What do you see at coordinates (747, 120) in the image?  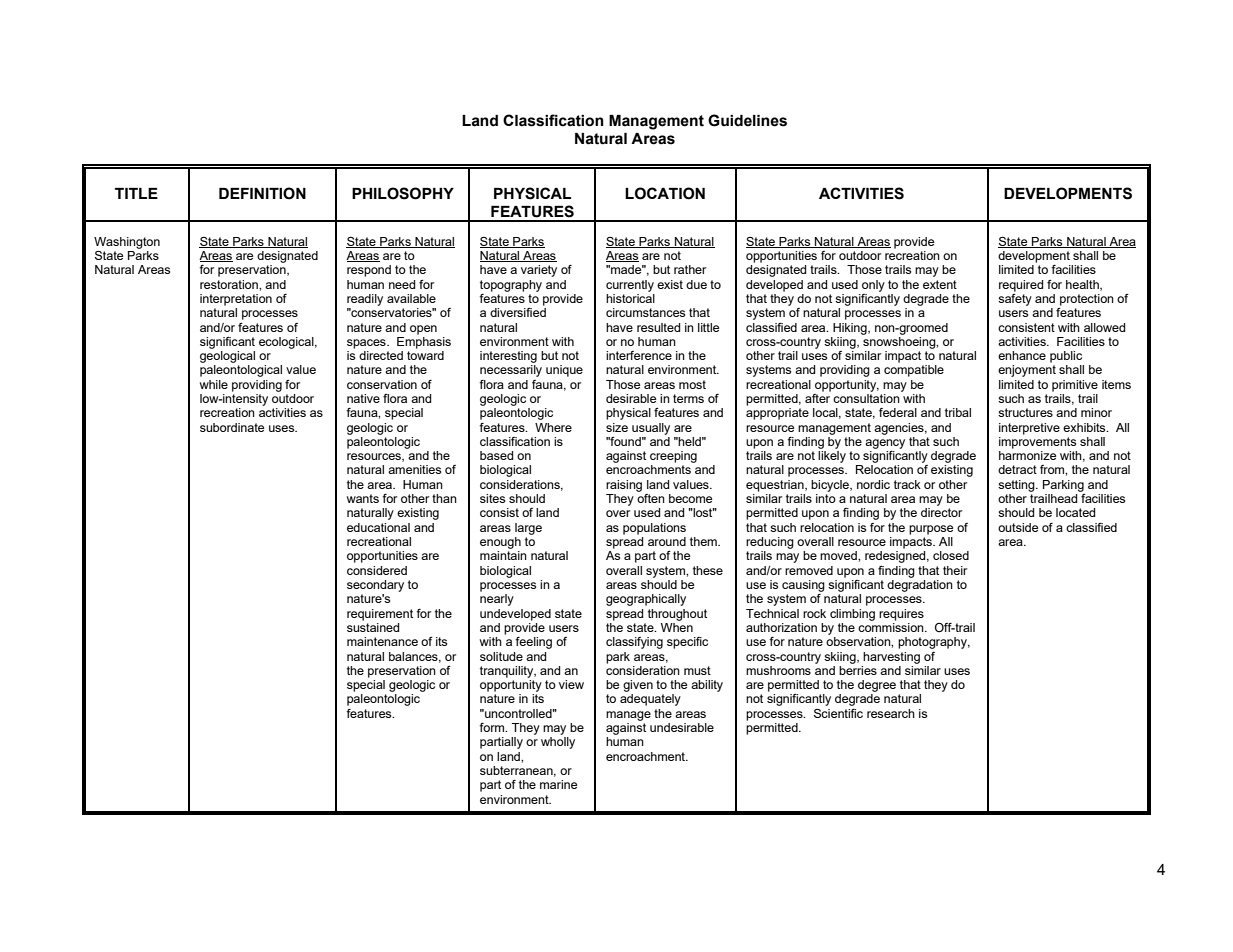 I see `Guidelines` at bounding box center [747, 120].
